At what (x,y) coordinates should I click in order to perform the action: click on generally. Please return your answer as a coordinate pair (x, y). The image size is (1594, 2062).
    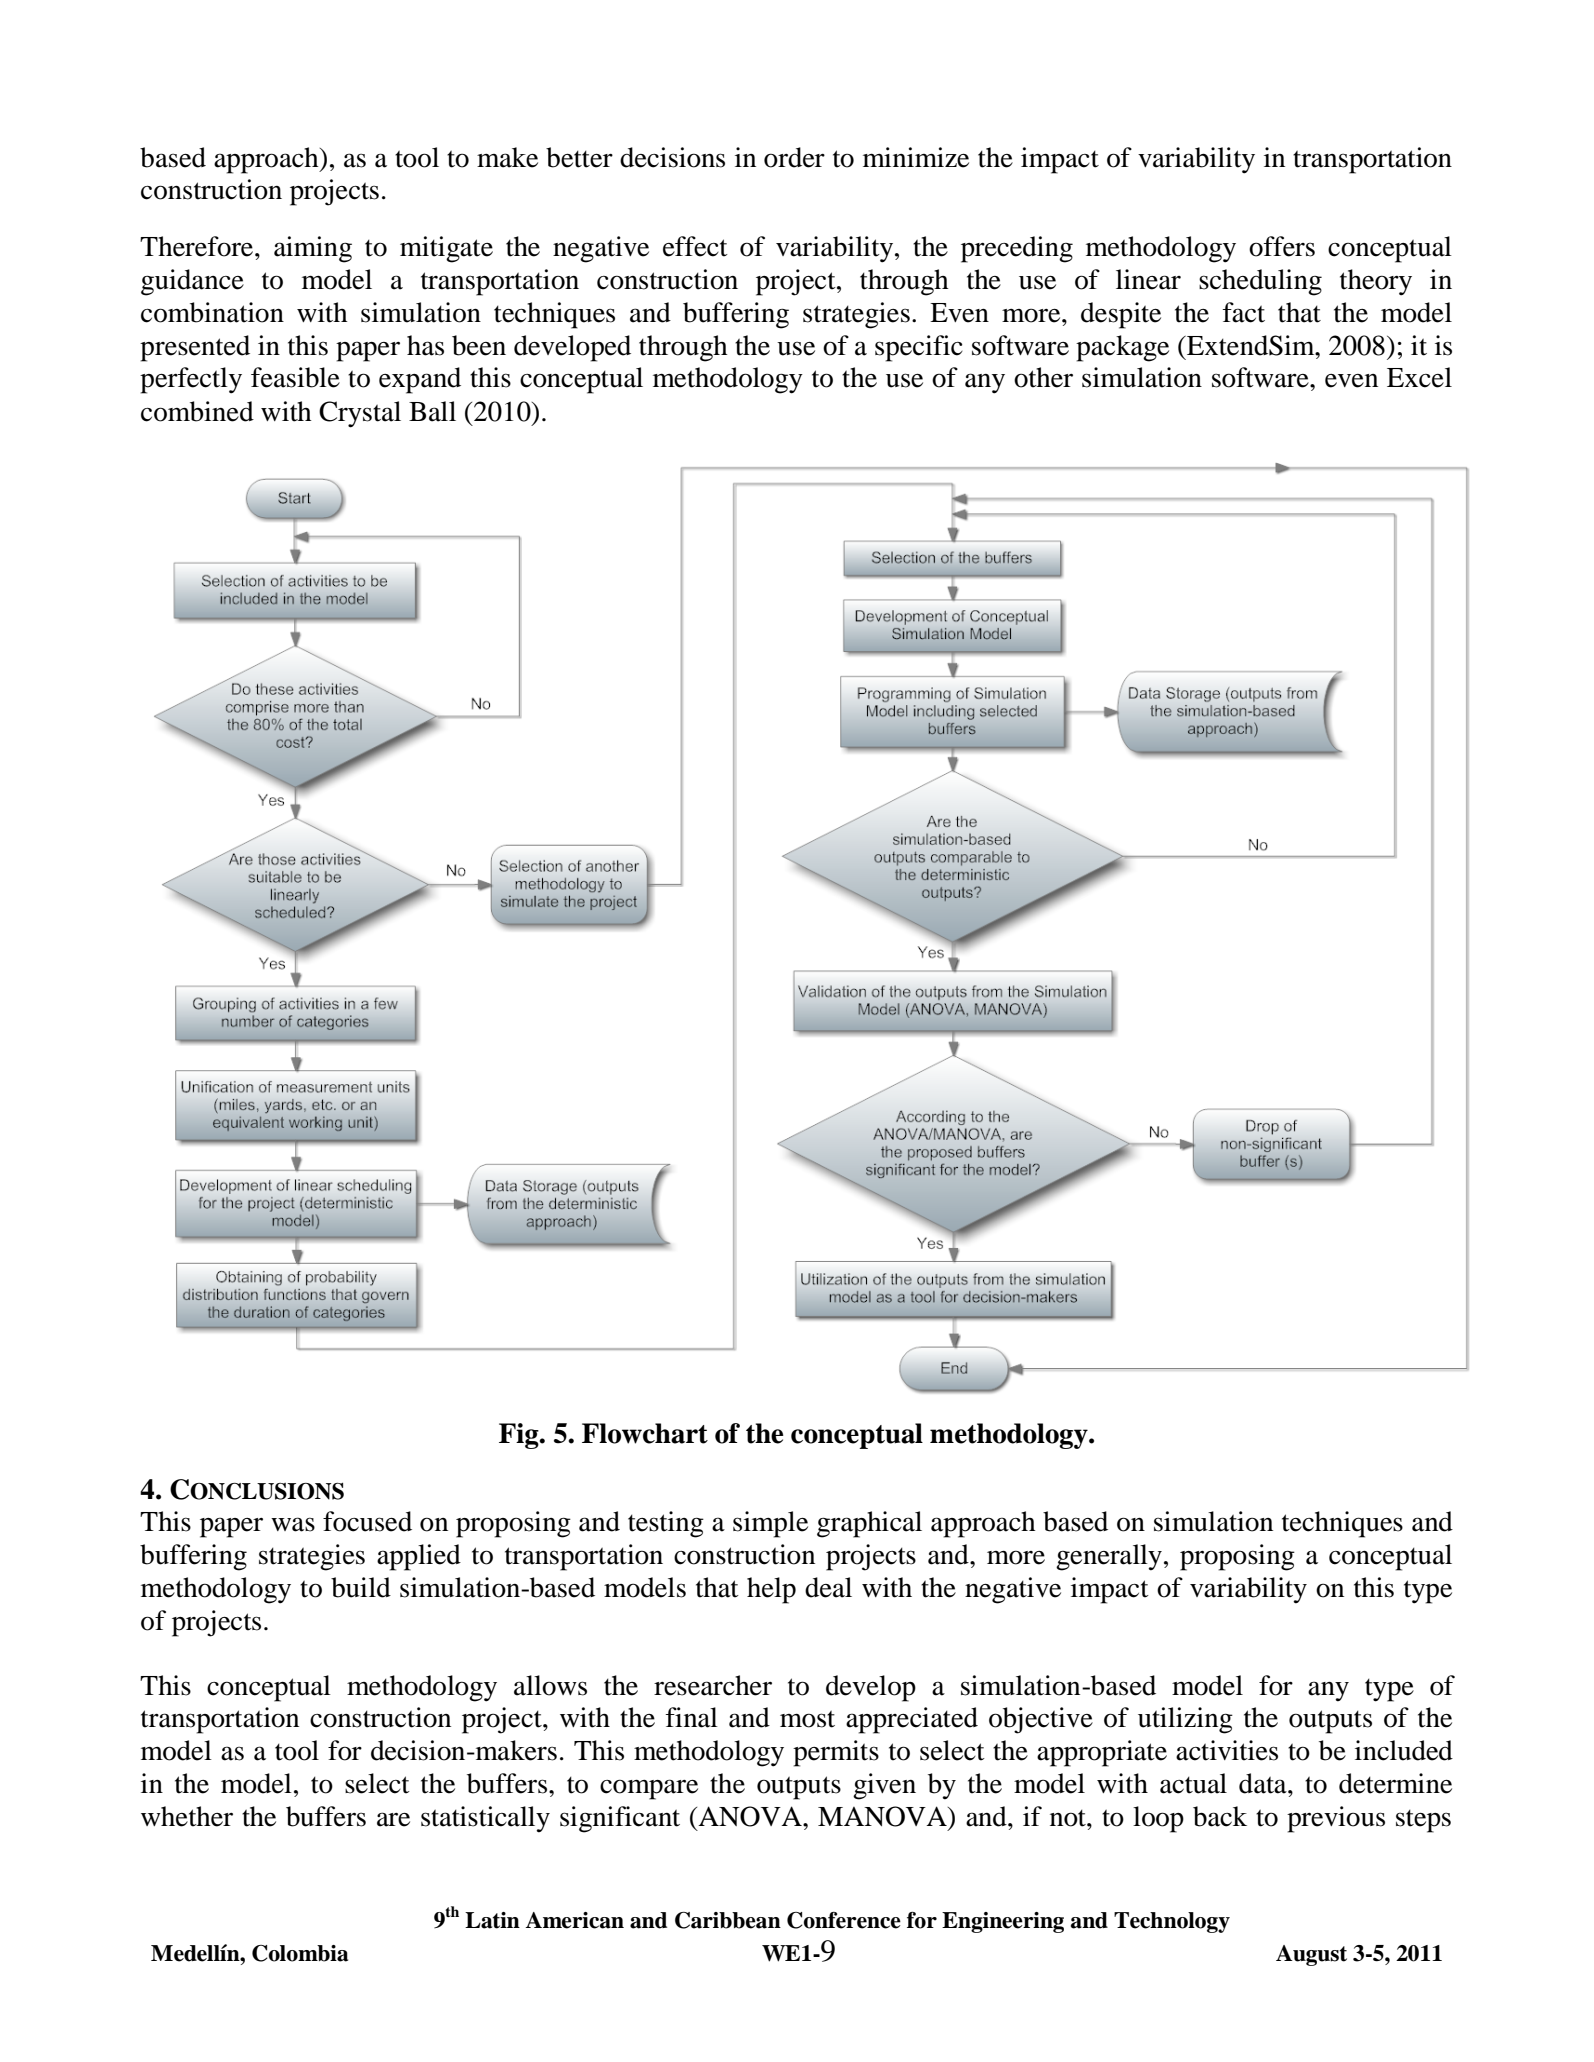
    Looking at the image, I should click on (1109, 1557).
